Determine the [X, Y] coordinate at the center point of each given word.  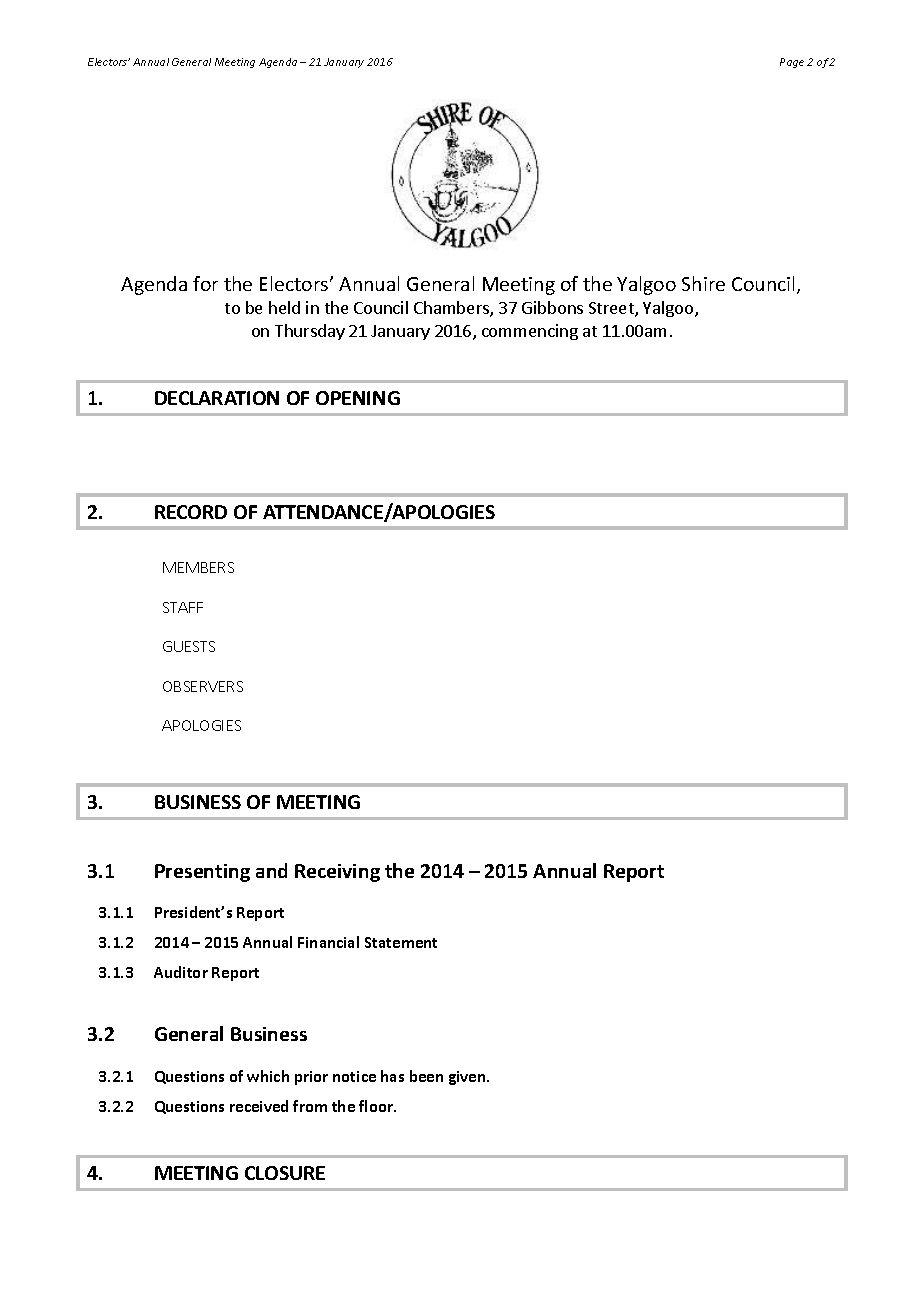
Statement [401, 942]
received [259, 1106]
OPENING [358, 398]
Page [792, 63]
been [426, 1076]
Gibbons [552, 307]
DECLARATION [217, 398]
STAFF [183, 607]
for [205, 283]
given [468, 1078]
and [271, 870]
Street [612, 309]
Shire [703, 283]
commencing [530, 332]
